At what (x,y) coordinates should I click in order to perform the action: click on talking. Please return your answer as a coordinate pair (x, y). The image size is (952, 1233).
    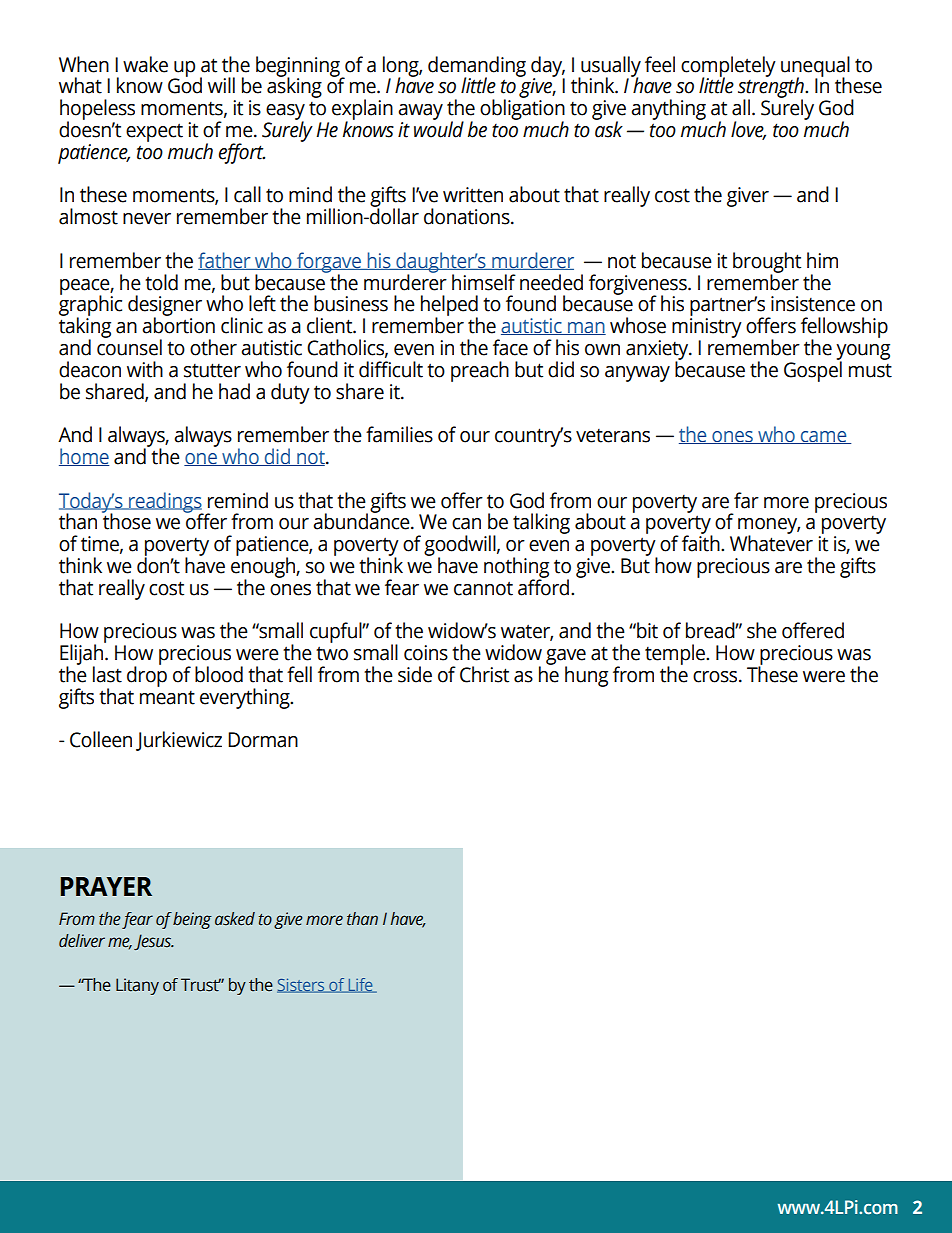
    Looking at the image, I should click on (541, 523).
